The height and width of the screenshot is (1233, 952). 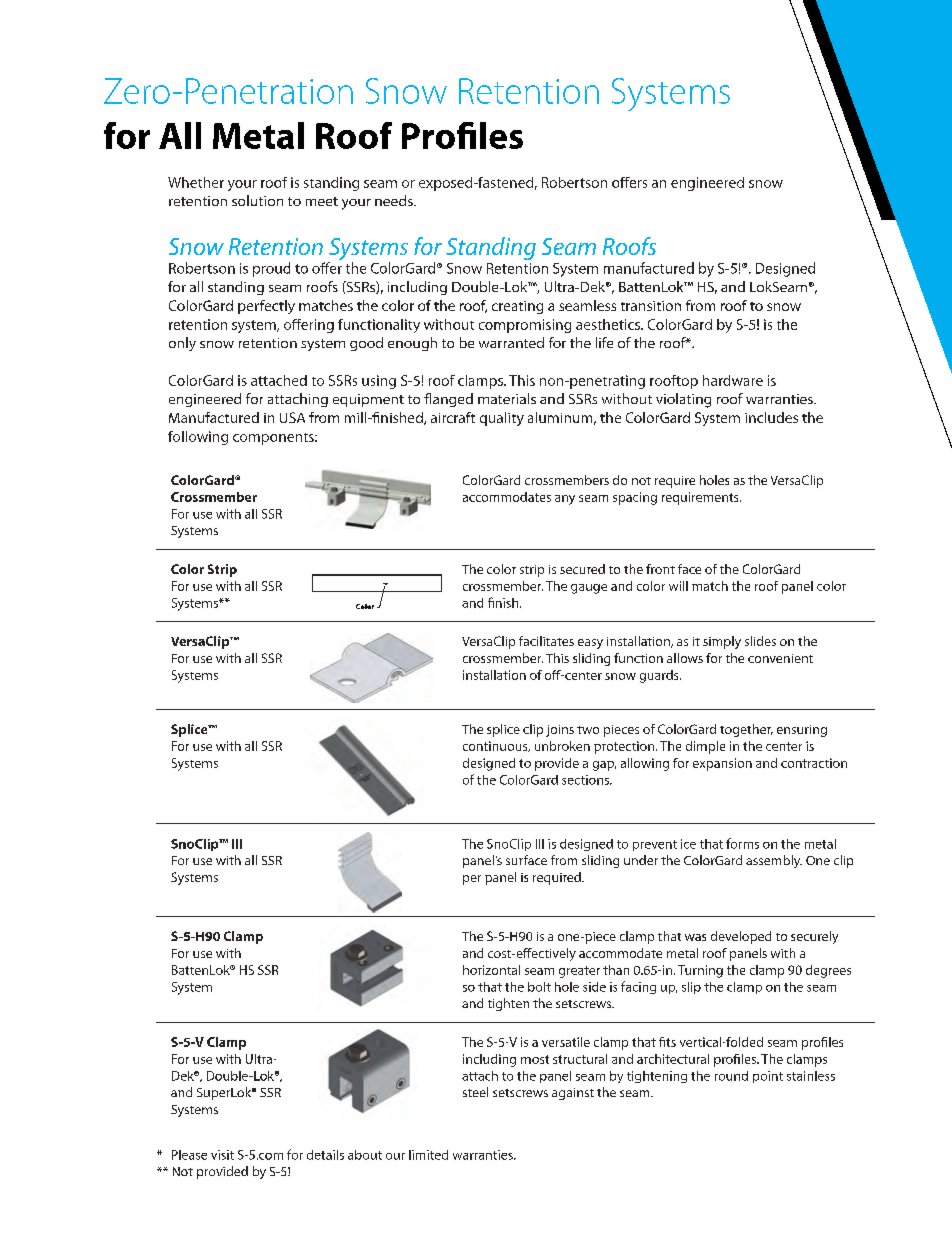 What do you see at coordinates (733, 380) in the screenshot?
I see `hardware` at bounding box center [733, 380].
